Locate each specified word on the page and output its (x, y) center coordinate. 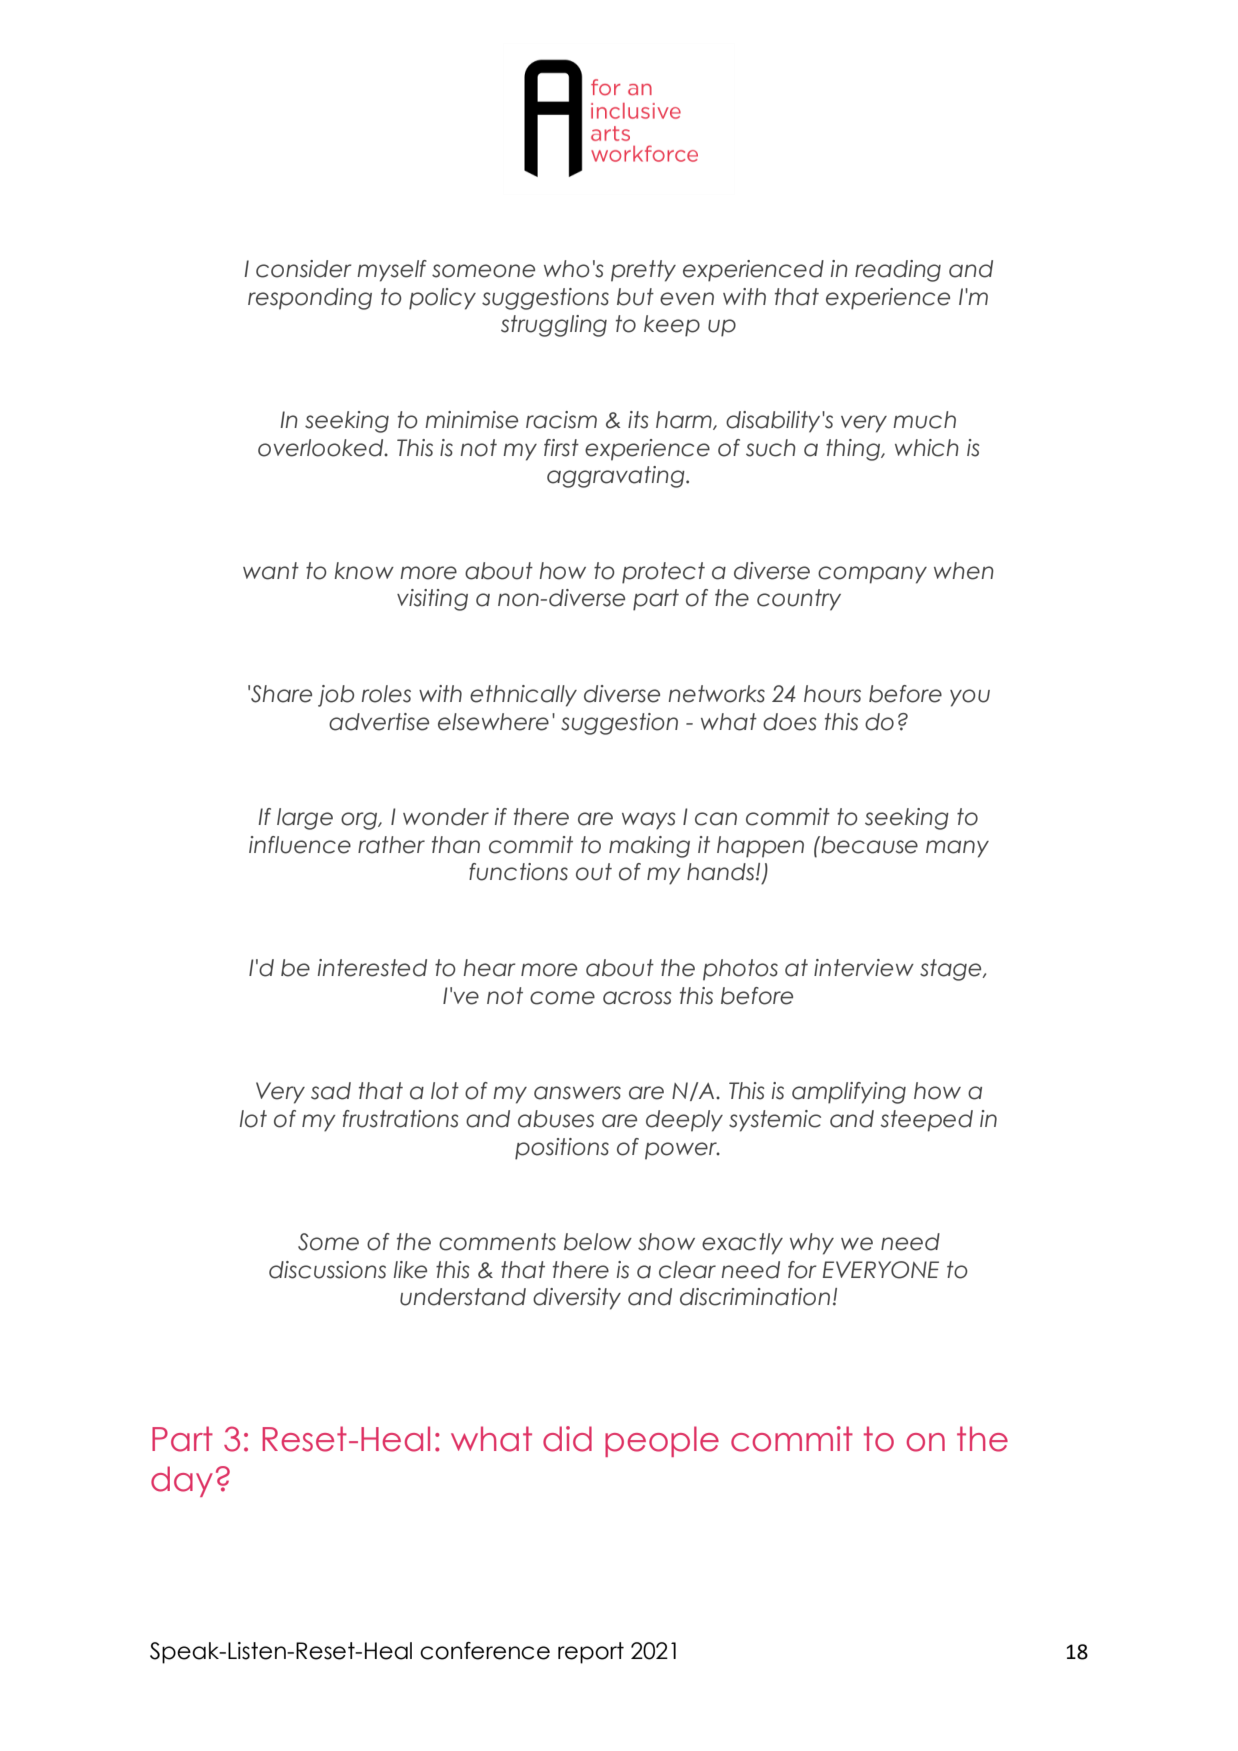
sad (331, 1091)
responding (310, 299)
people (662, 1441)
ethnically (523, 696)
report (591, 1653)
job (336, 696)
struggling (554, 326)
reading (898, 271)
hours (832, 694)
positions (562, 1149)
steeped (927, 1121)
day (182, 1481)
